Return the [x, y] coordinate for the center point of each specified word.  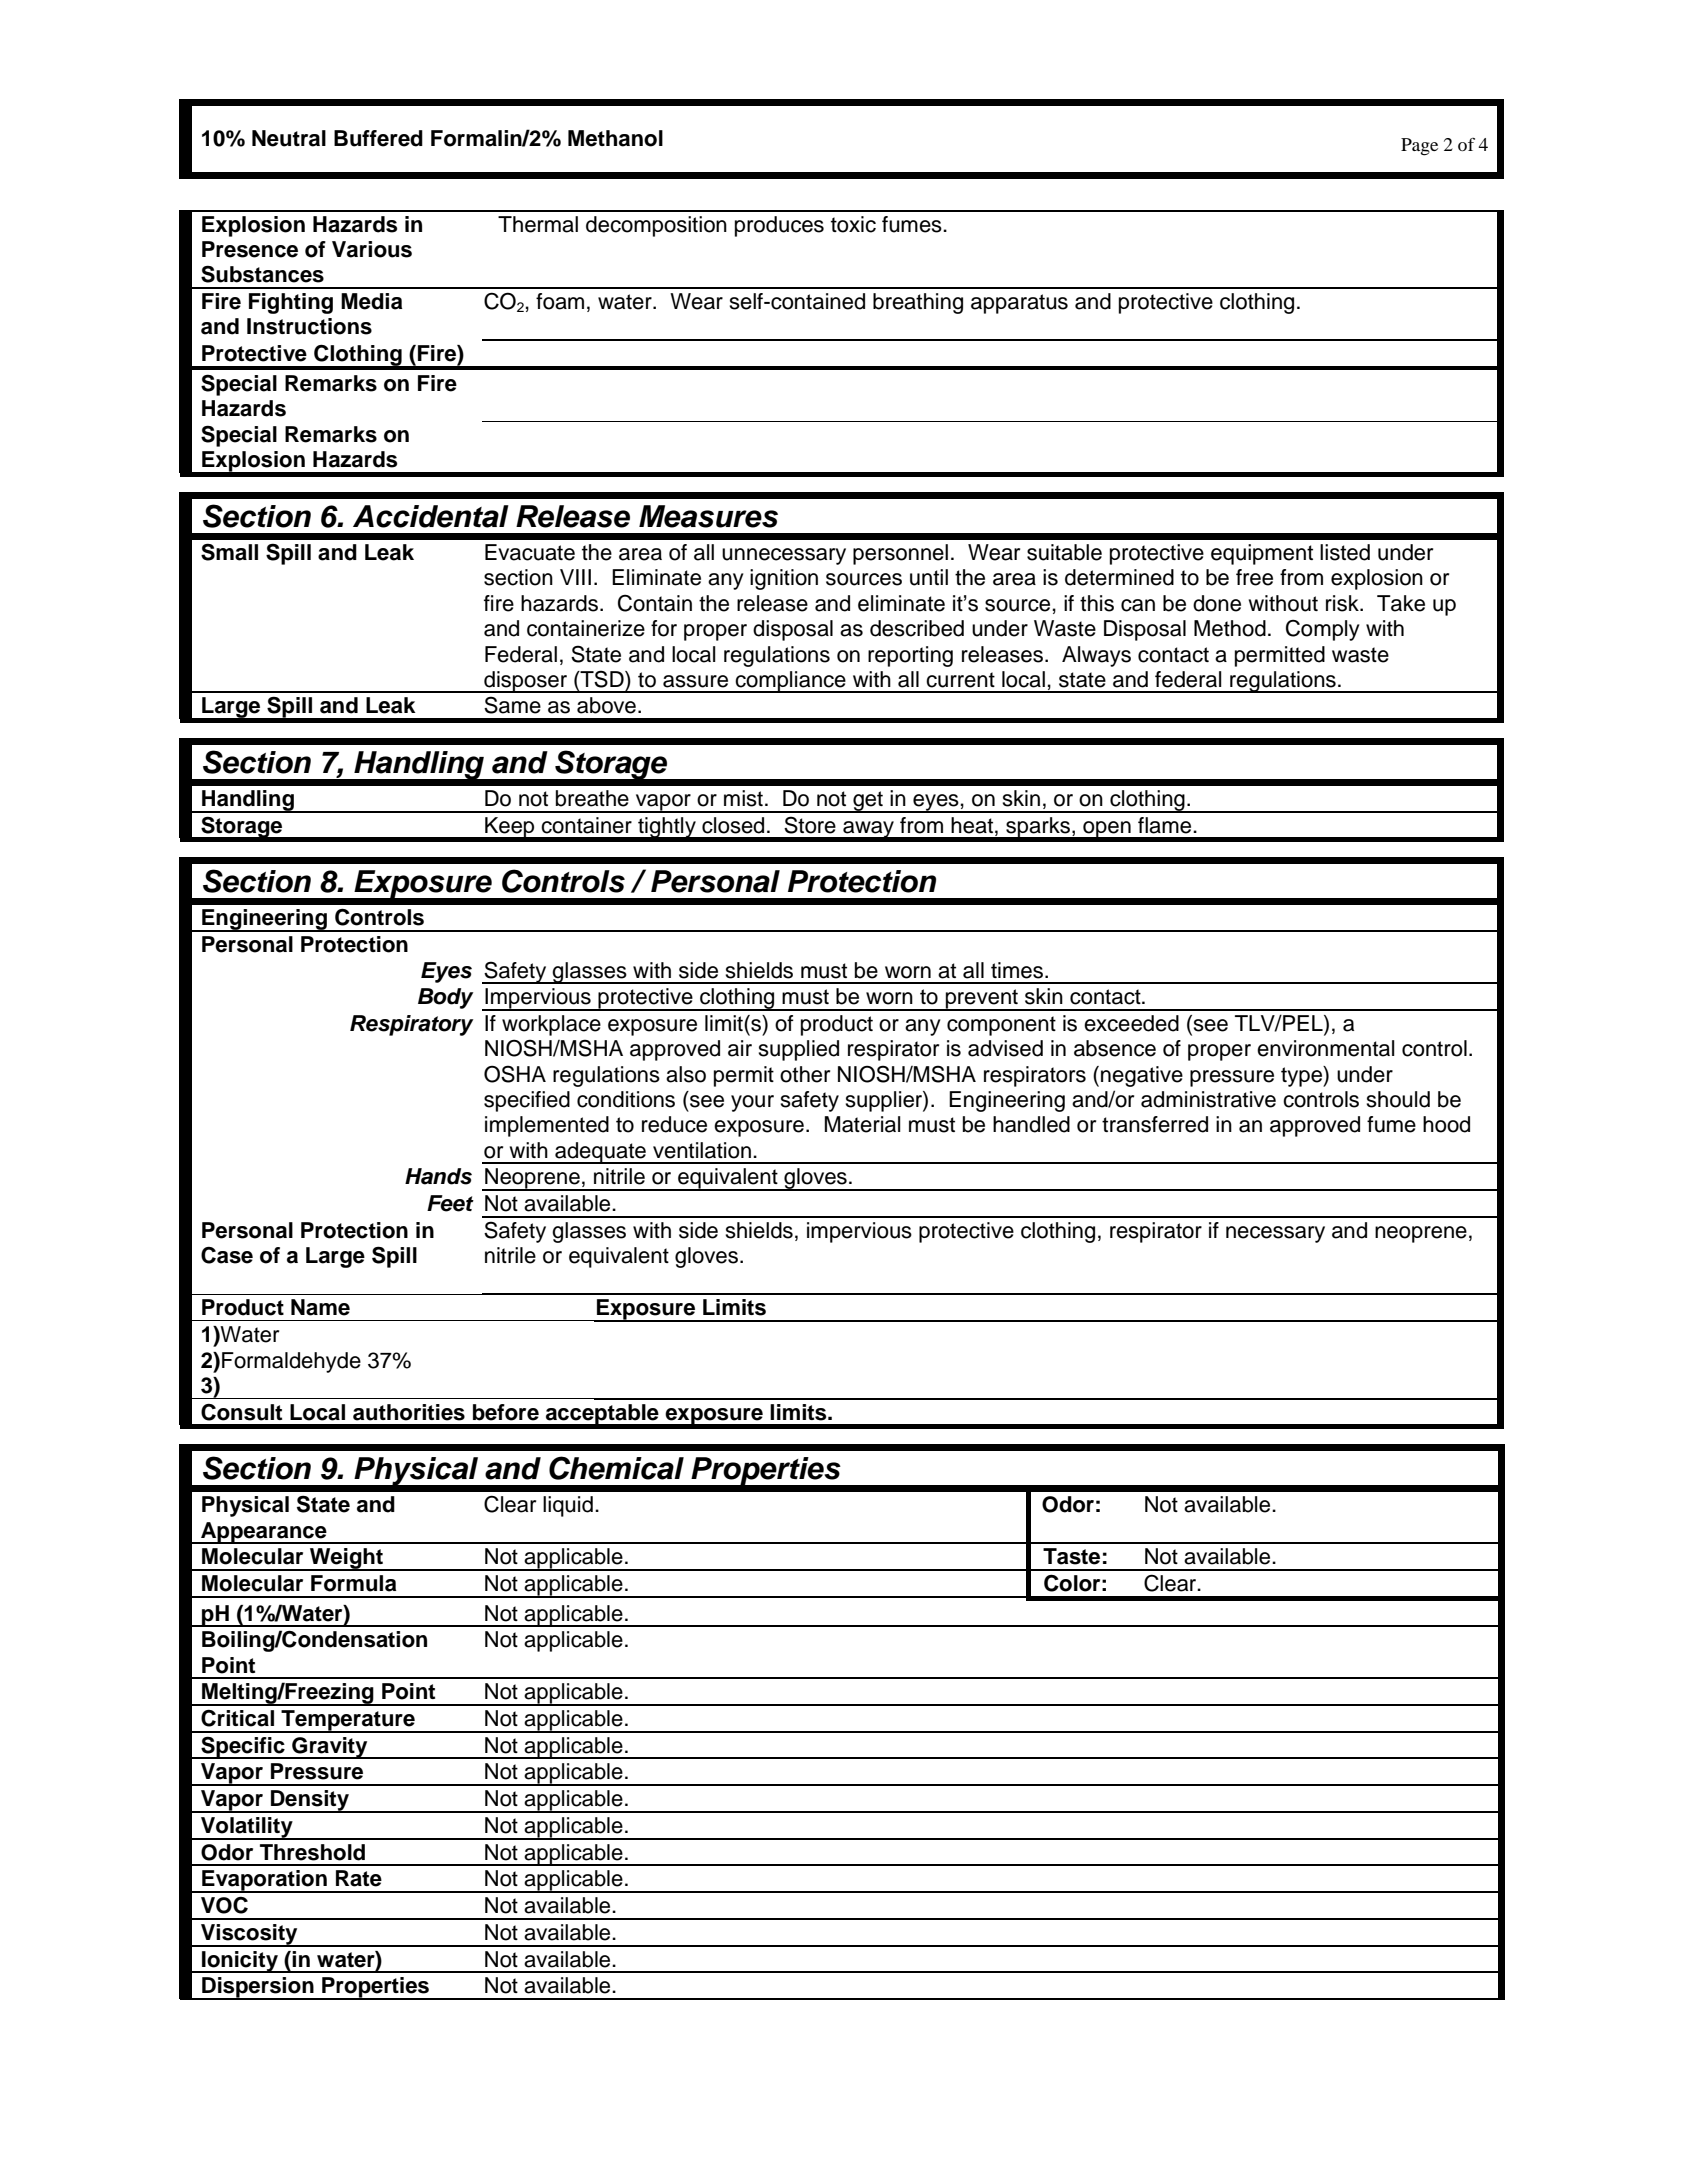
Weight [346, 1559]
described [917, 628]
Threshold [312, 1852]
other [805, 1074]
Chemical [616, 1468]
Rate [359, 1878]
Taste [1071, 1556]
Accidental [431, 516]
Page [1419, 147]
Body [445, 998]
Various [372, 249]
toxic [853, 224]
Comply [1323, 630]
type [1302, 1076]
